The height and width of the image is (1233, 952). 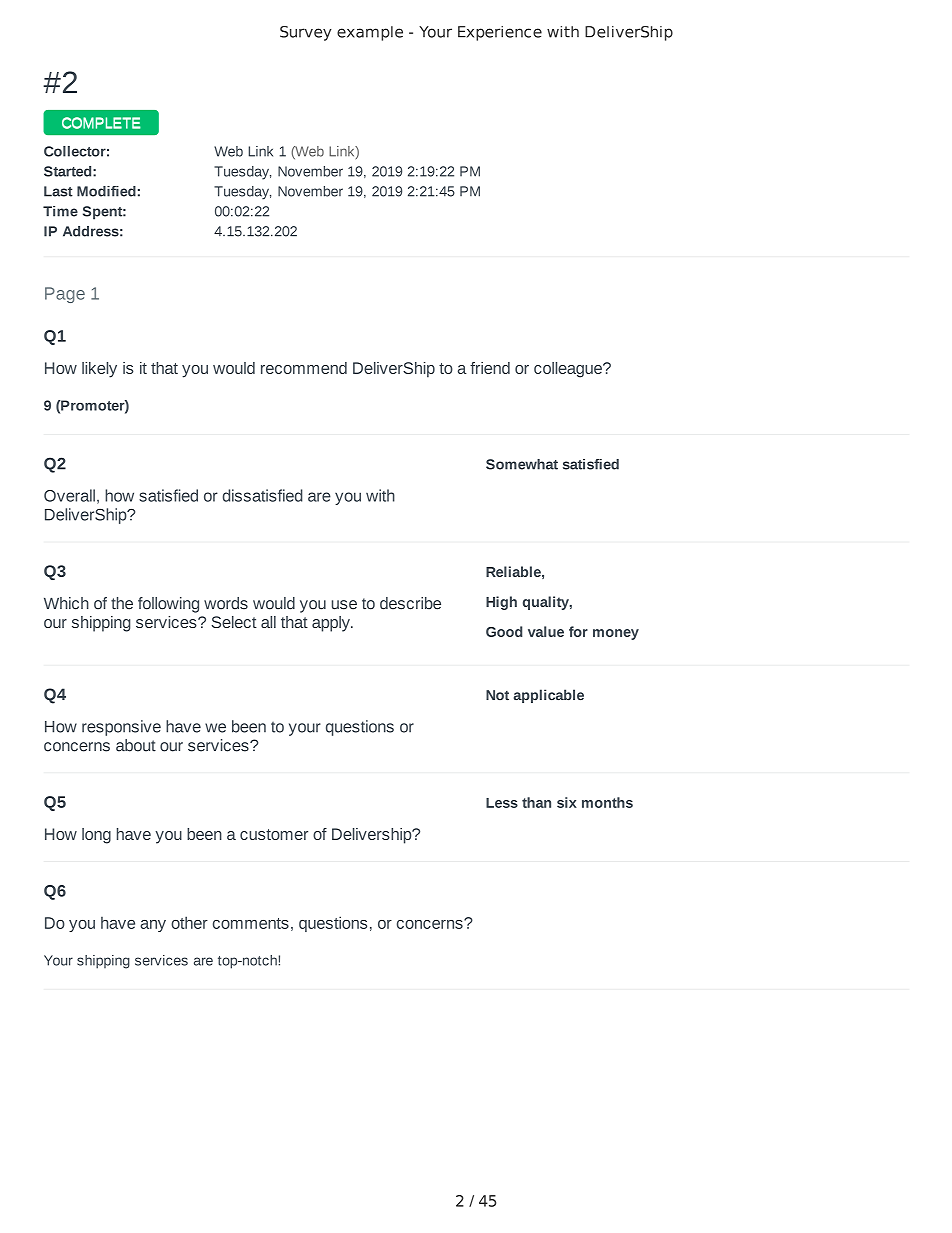 What do you see at coordinates (536, 802) in the image?
I see `than` at bounding box center [536, 802].
